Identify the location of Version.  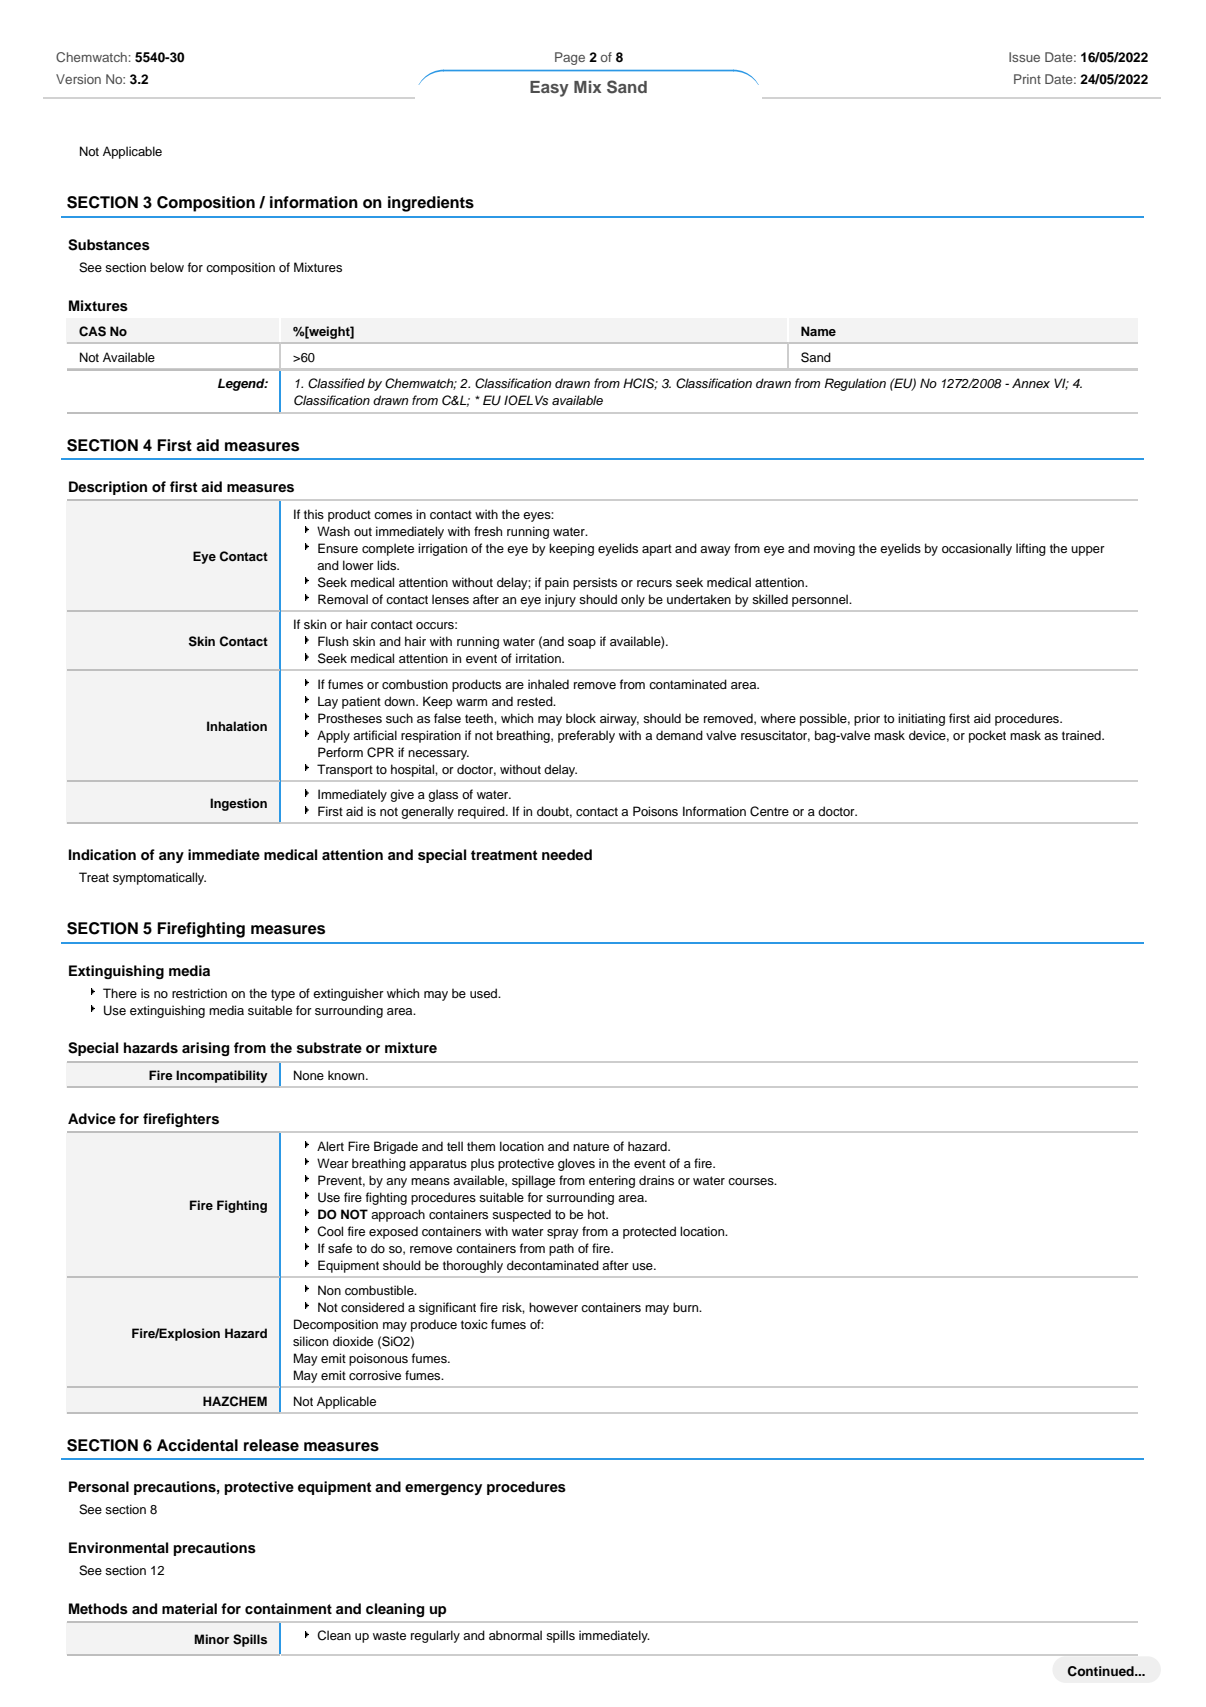
(78, 79).
